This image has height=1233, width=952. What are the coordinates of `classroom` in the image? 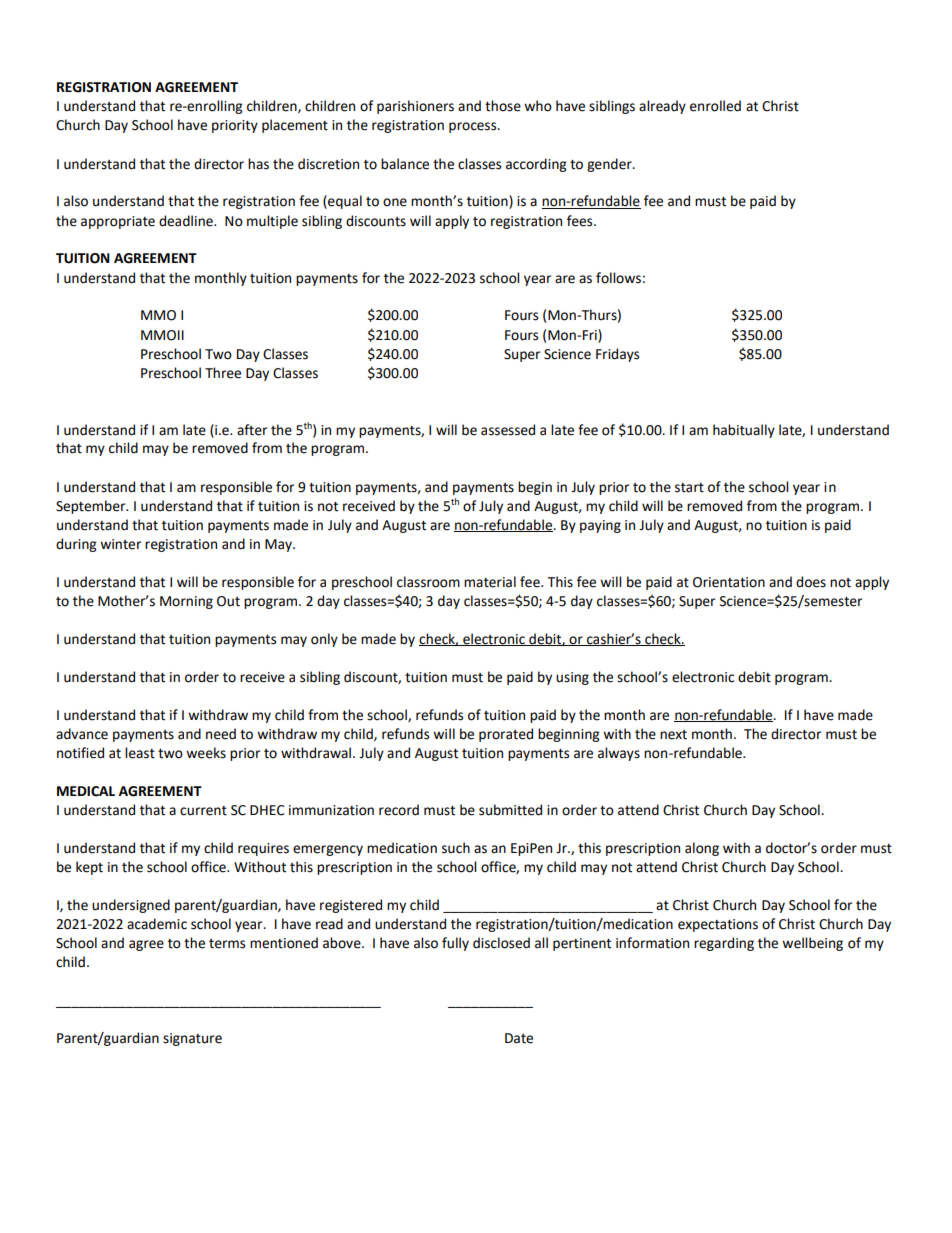 It's located at (428, 582).
